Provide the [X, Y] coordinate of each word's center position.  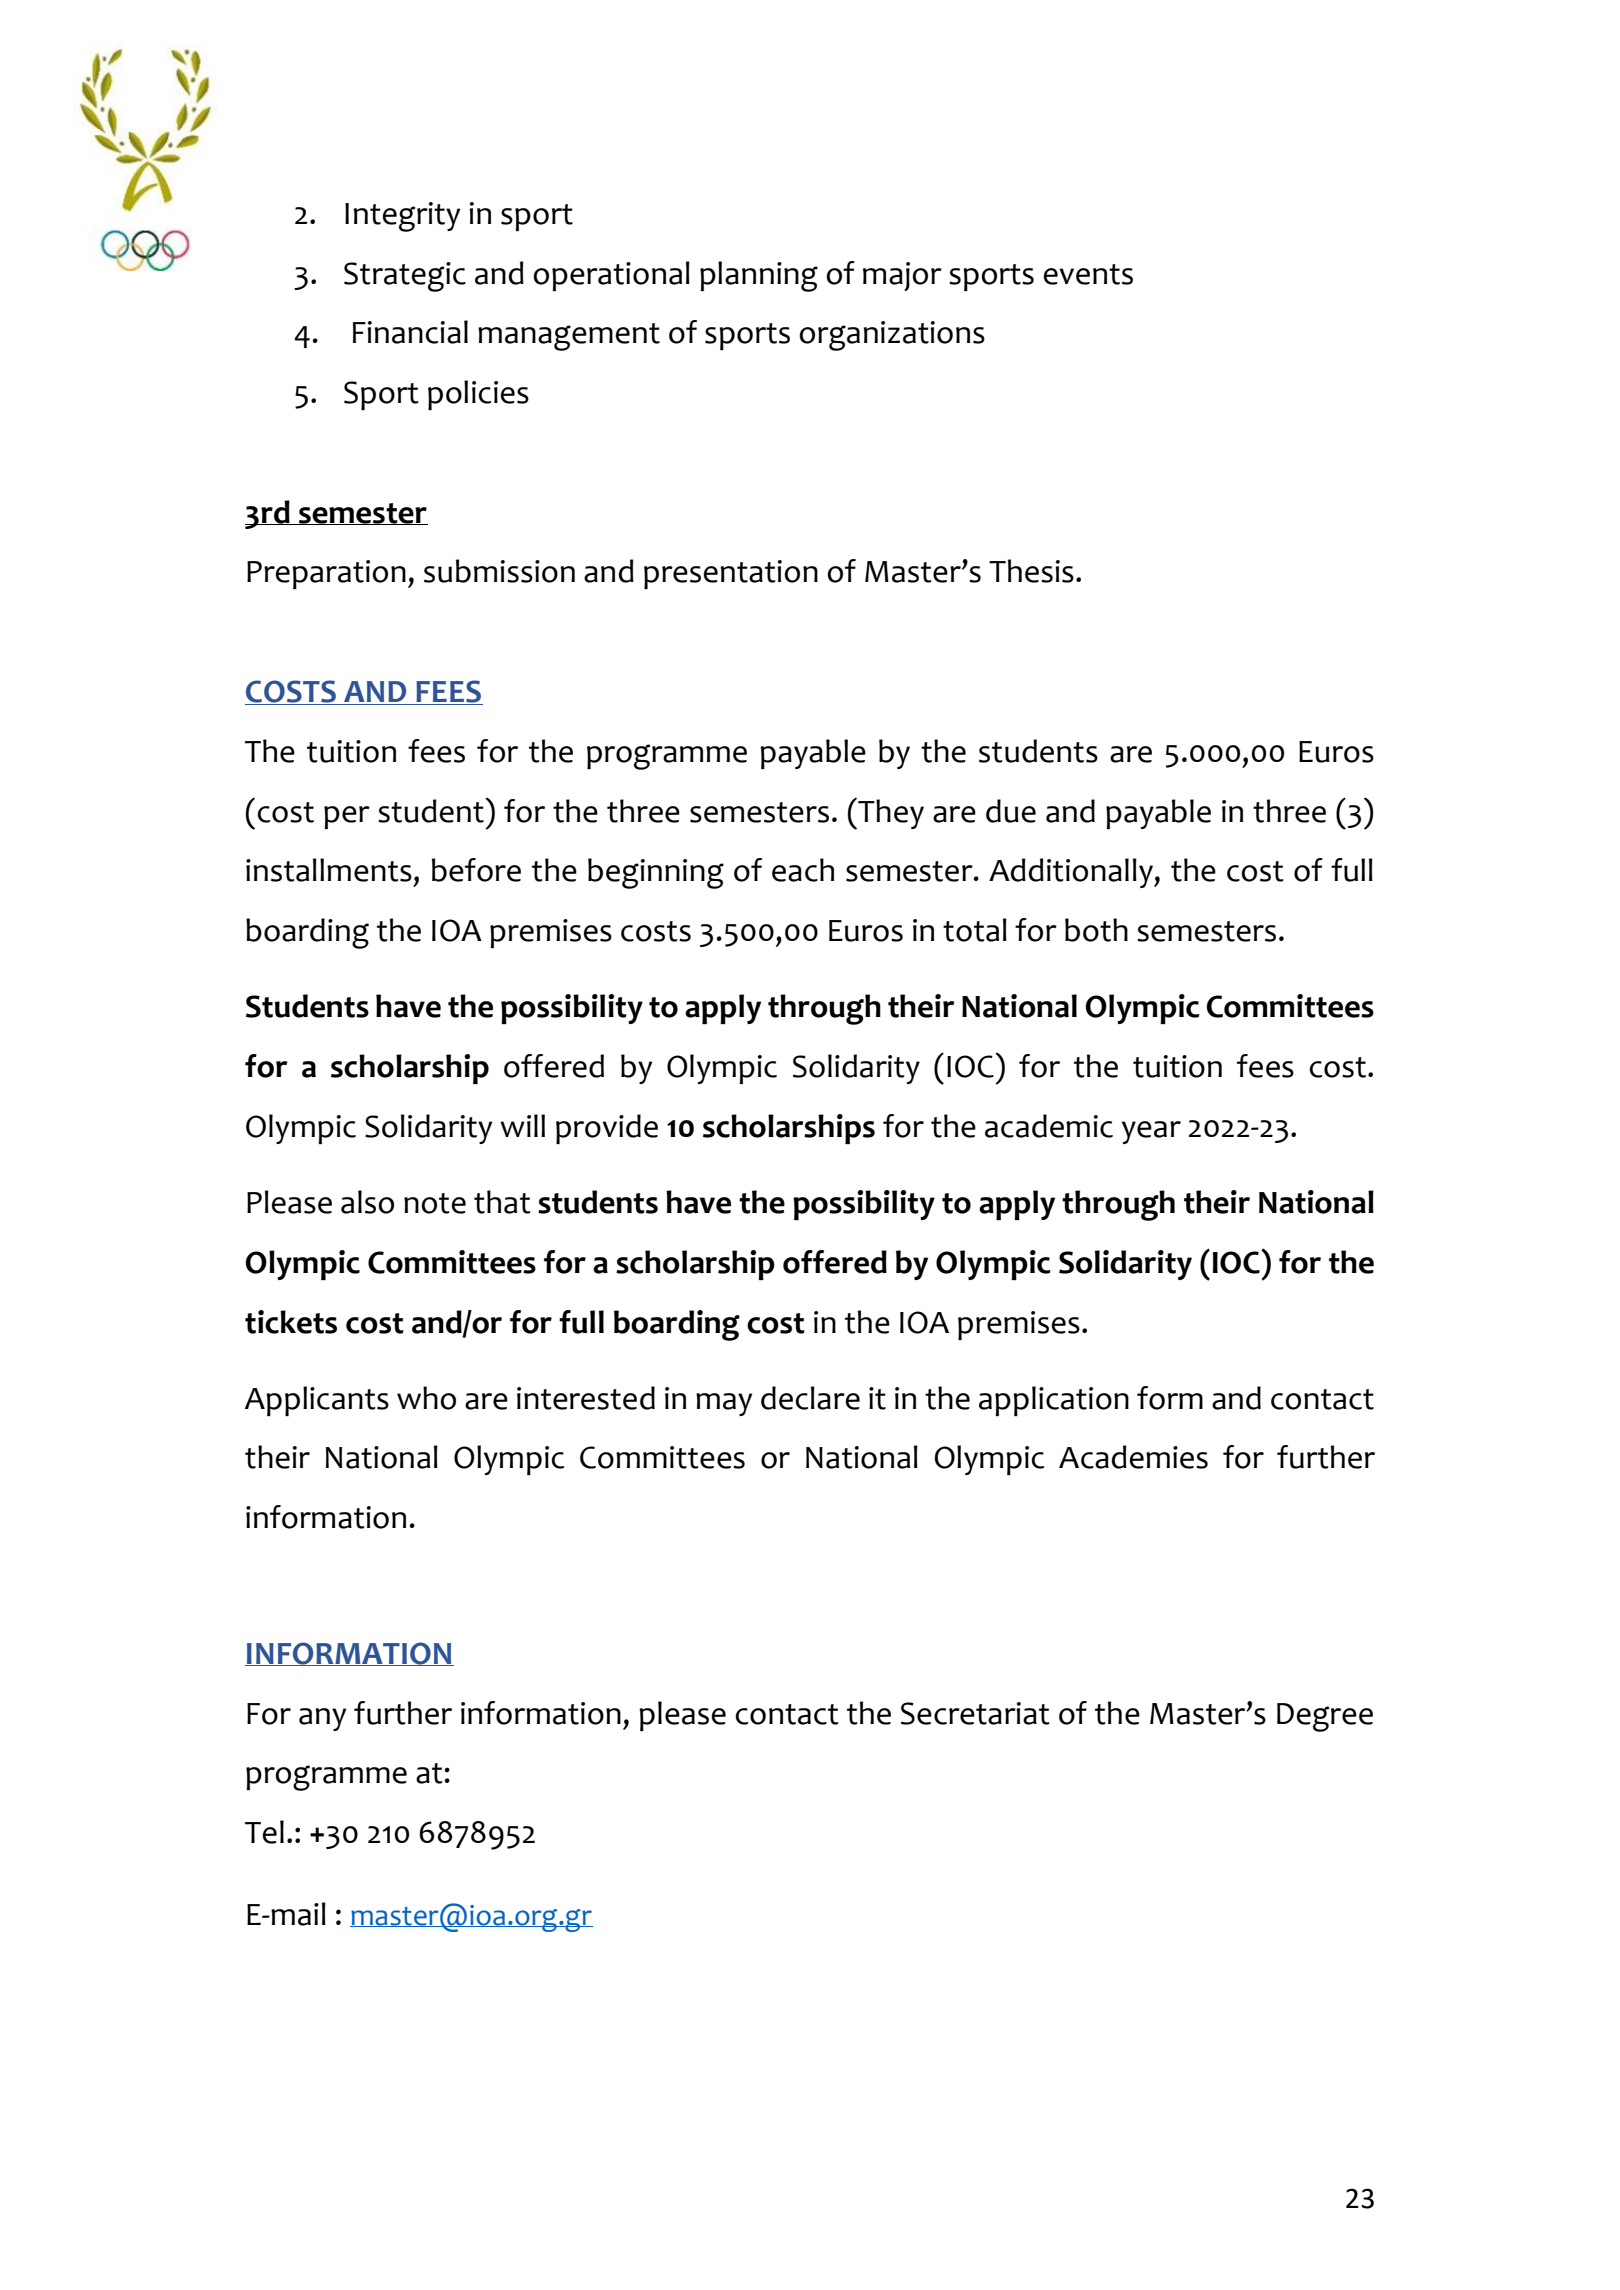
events [1088, 274]
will [522, 1125]
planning [759, 276]
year [1151, 1132]
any [322, 1719]
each [803, 870]
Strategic [405, 277]
